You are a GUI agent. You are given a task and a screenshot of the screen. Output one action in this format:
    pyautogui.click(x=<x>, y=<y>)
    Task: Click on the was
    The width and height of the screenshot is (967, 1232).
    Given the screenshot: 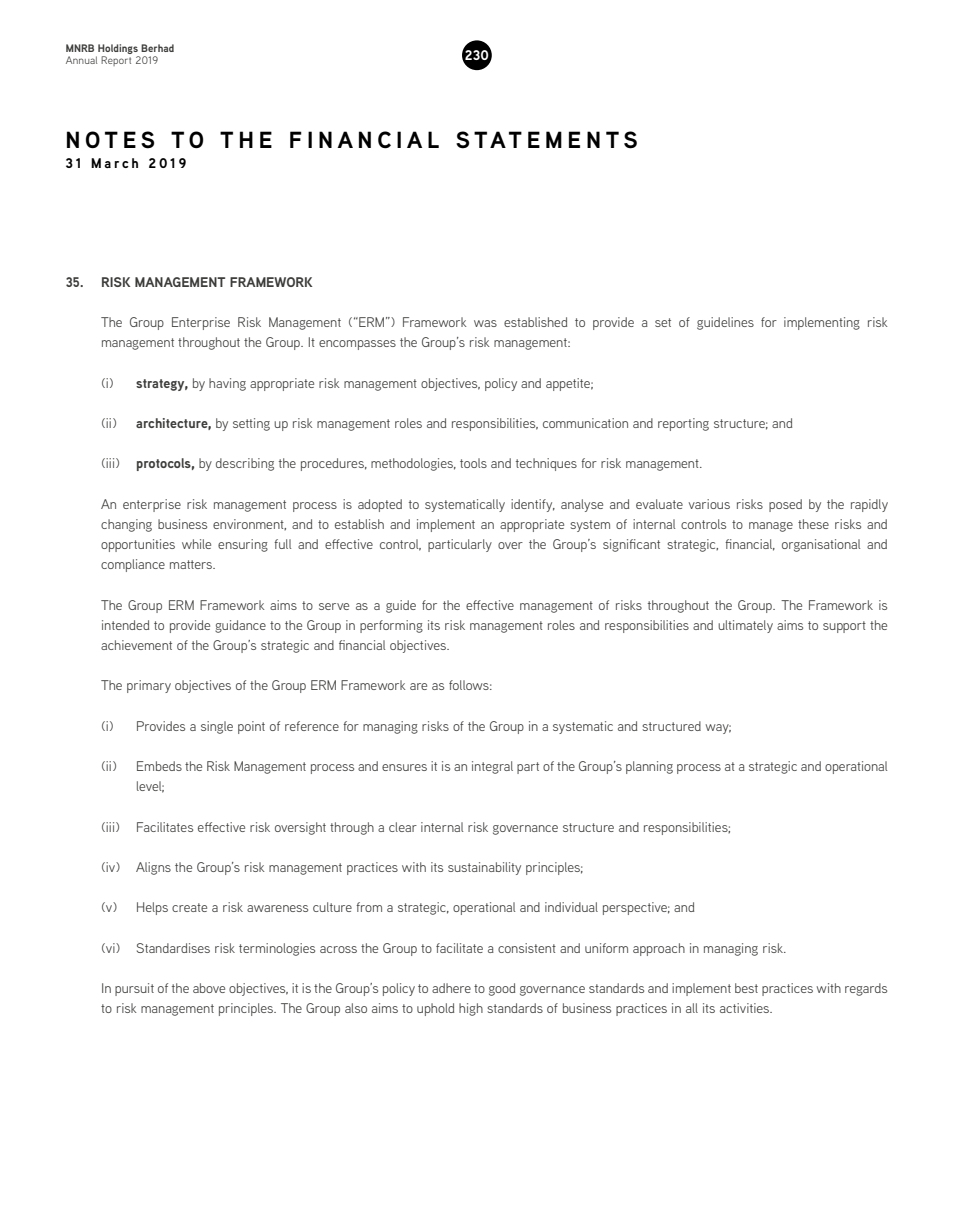 What is the action you would take?
    pyautogui.click(x=485, y=323)
